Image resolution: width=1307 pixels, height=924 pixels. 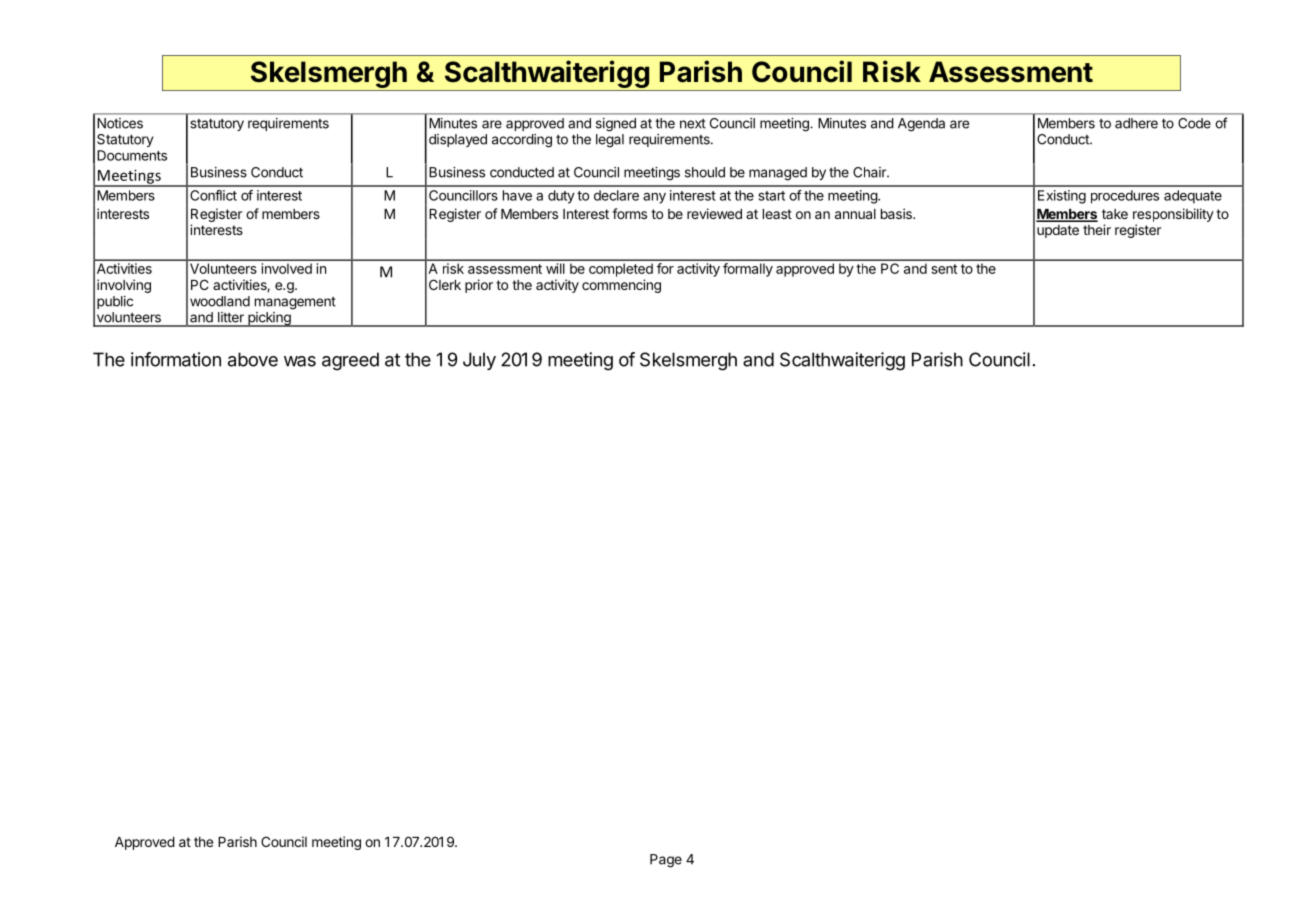 I want to click on agreed, so click(x=350, y=361).
